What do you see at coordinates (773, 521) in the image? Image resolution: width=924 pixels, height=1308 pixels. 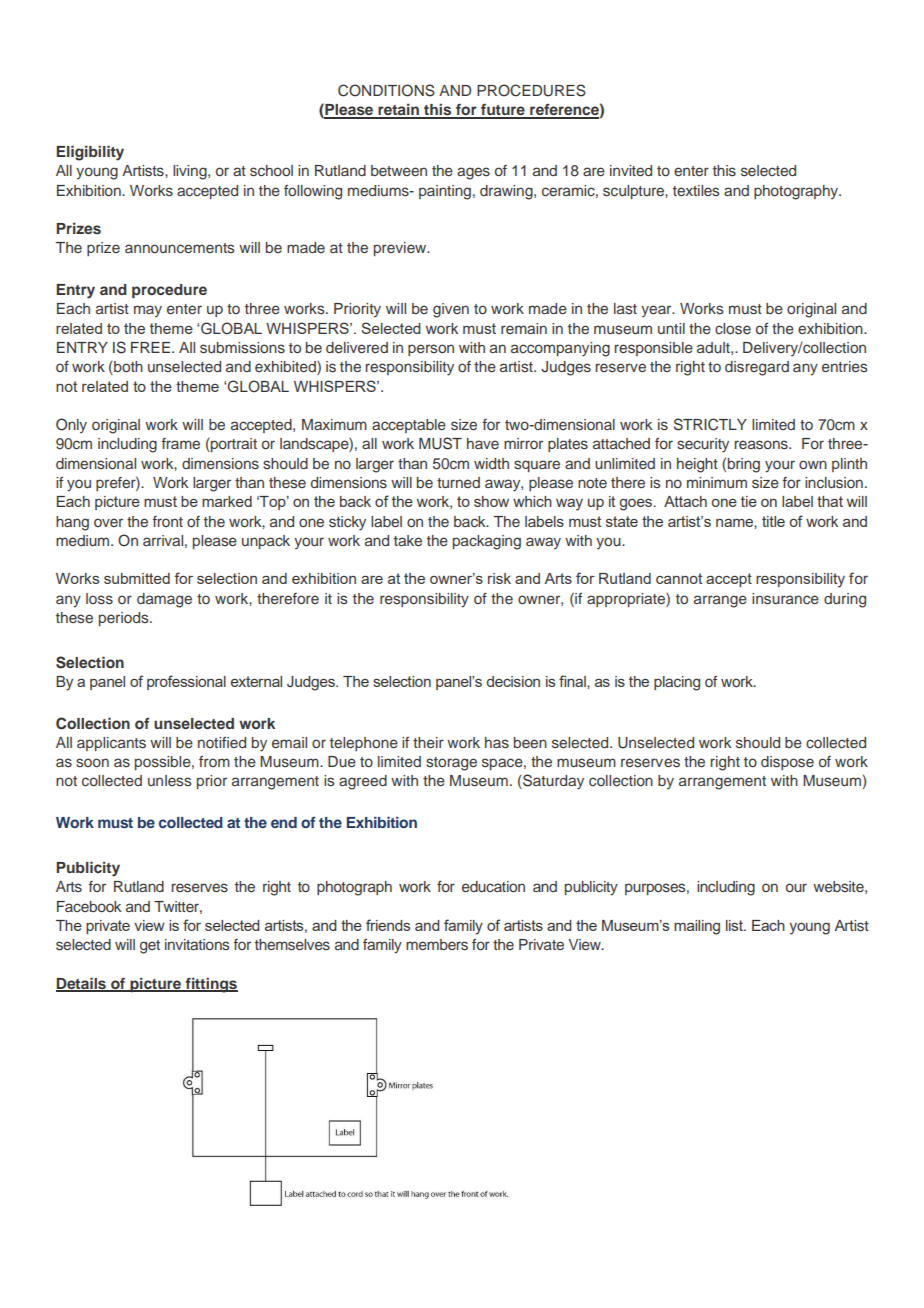 I see `title` at bounding box center [773, 521].
